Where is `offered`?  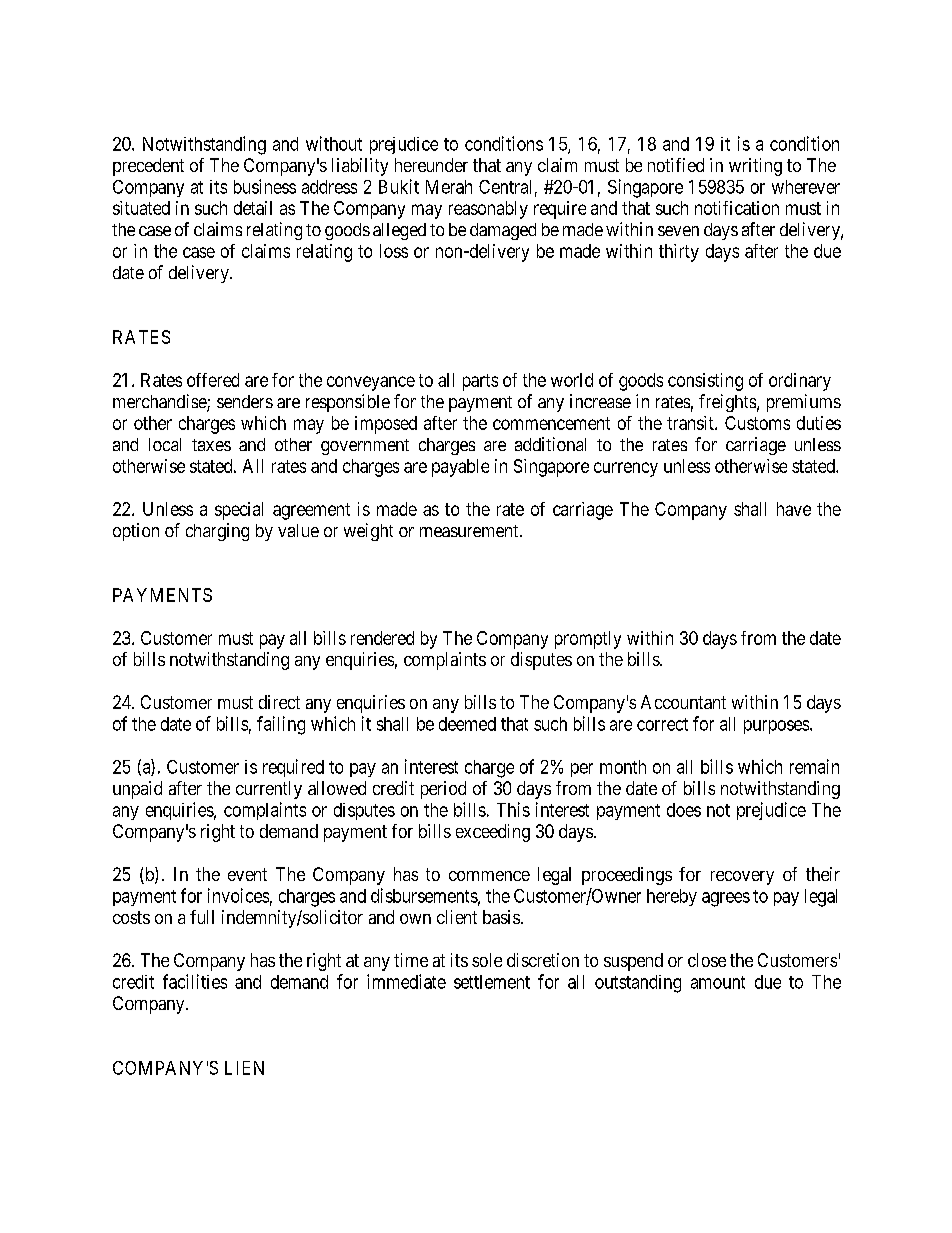
offered is located at coordinates (213, 380).
